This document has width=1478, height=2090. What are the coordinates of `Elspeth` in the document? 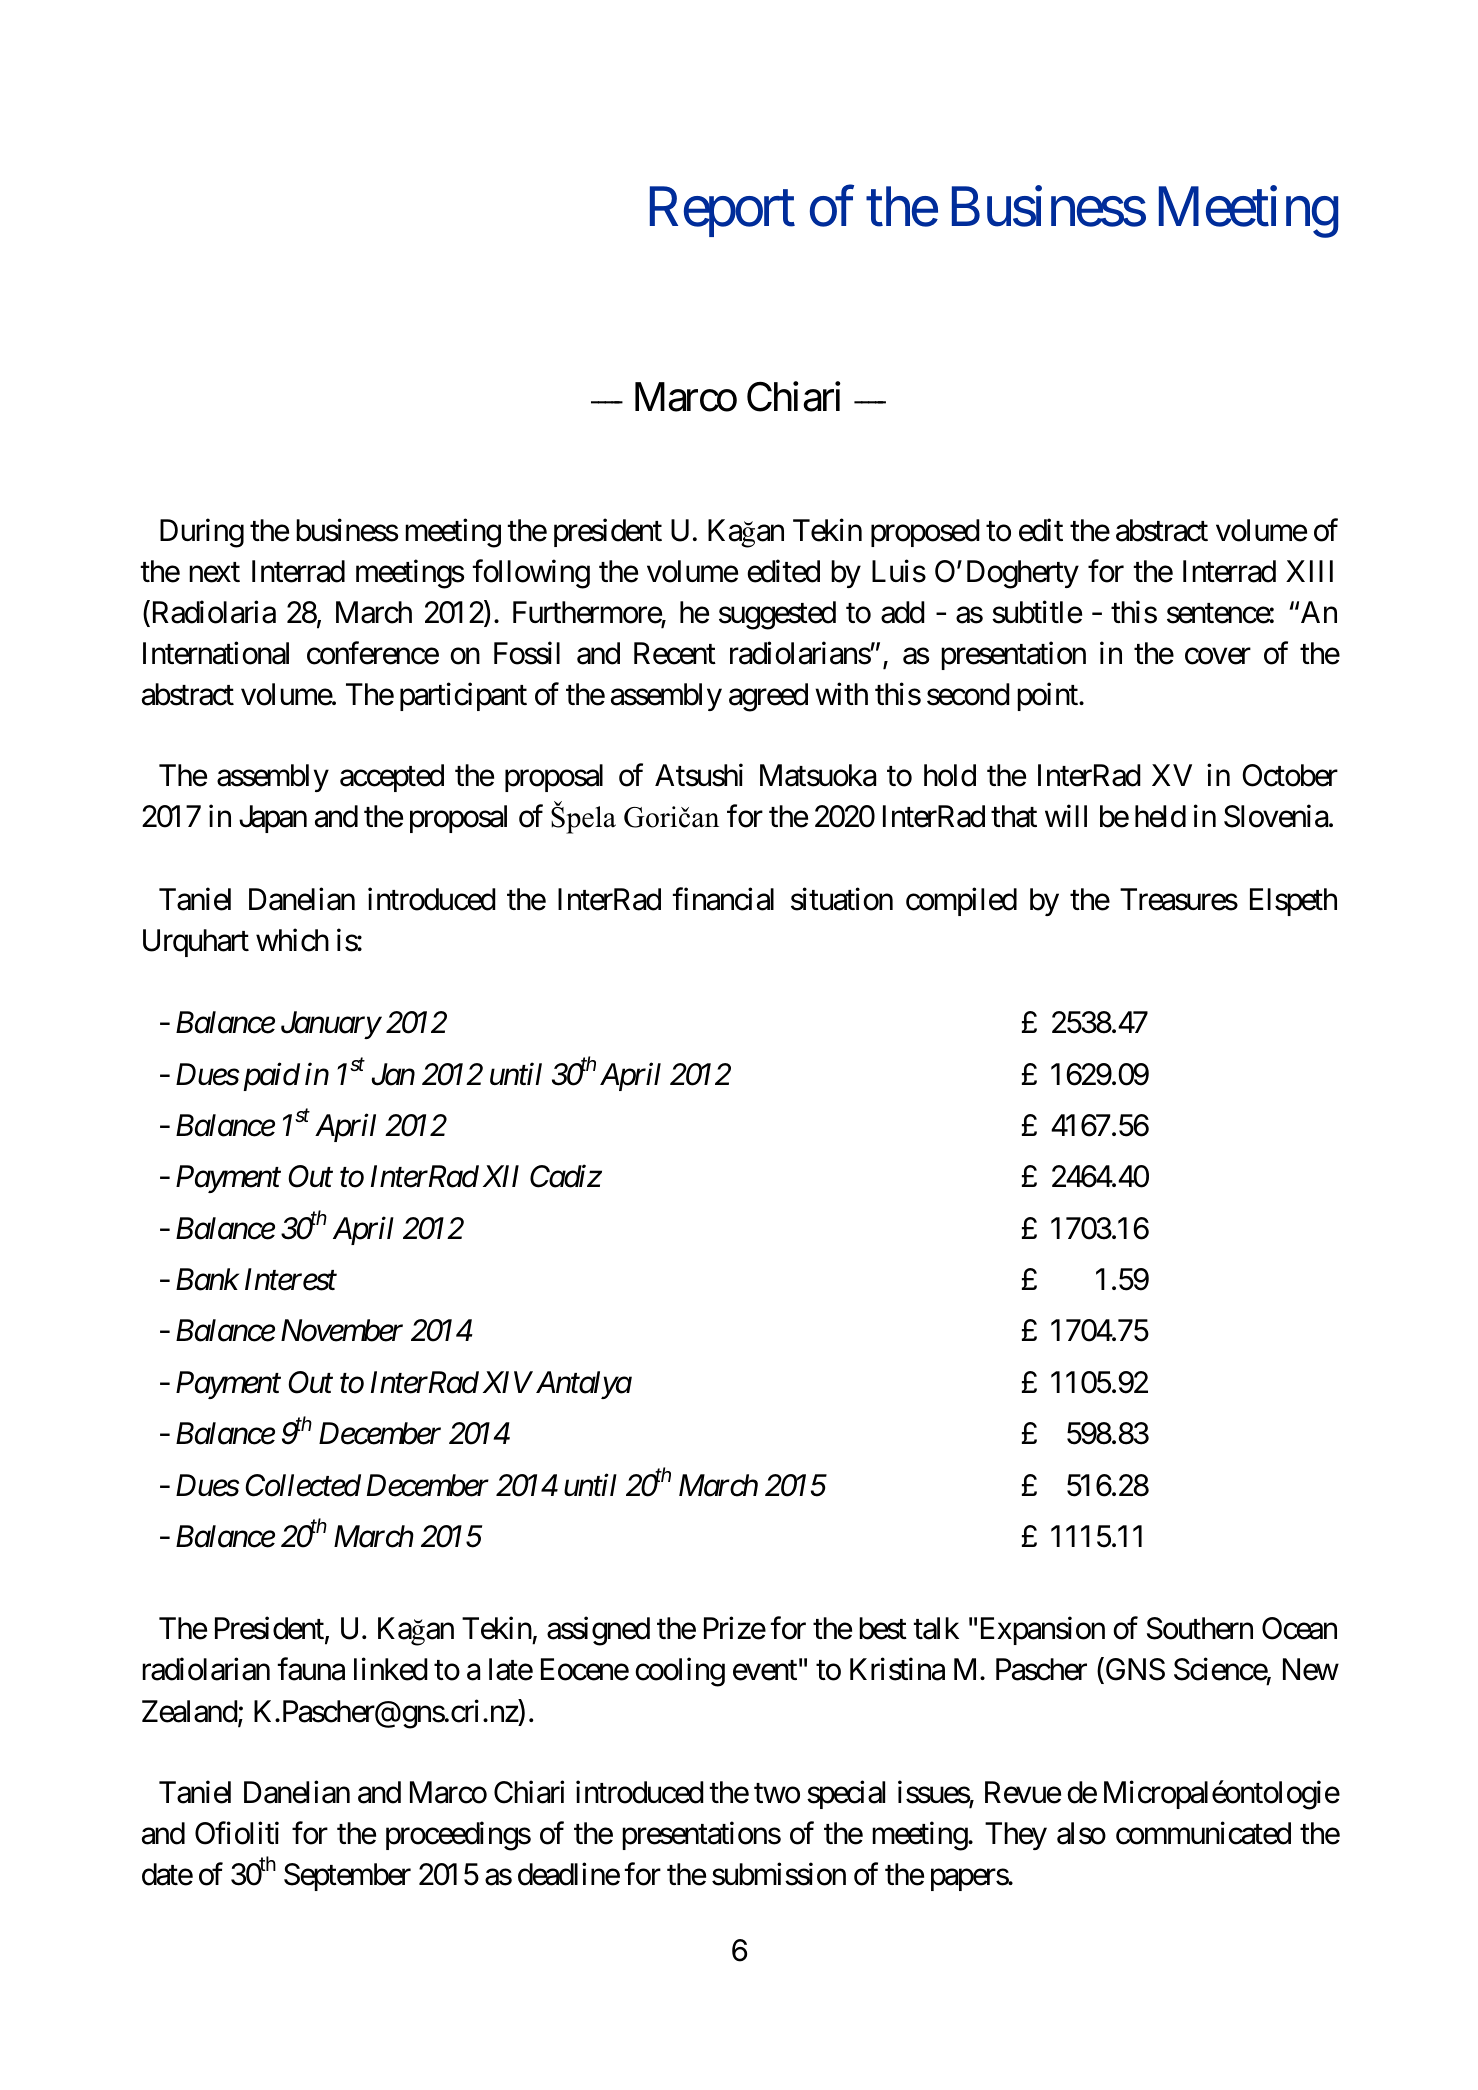 It's located at (1293, 902).
